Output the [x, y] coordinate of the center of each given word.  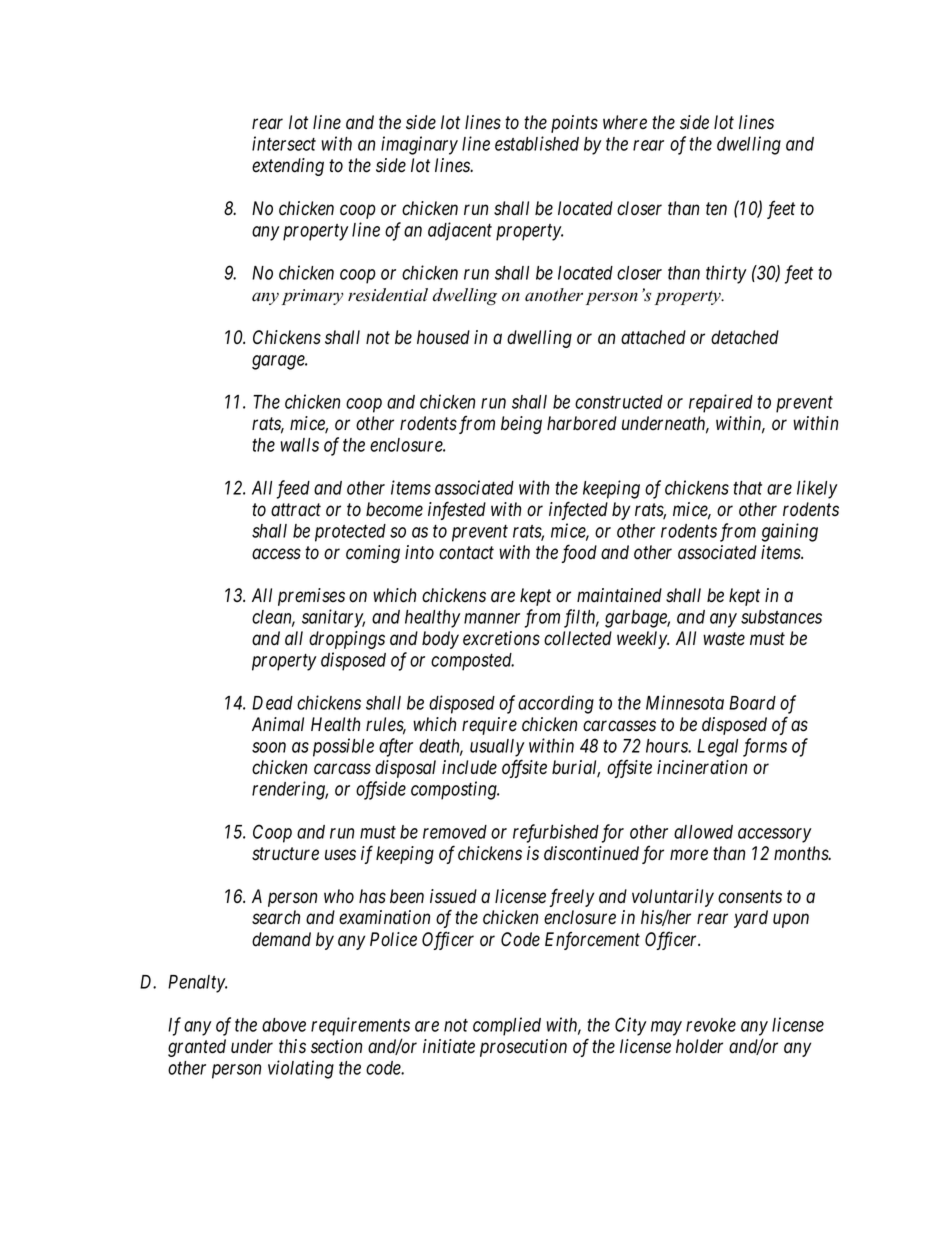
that [747, 488]
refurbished [556, 833]
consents [750, 897]
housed [443, 337]
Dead [272, 703]
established [537, 143]
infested [457, 510]
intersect [284, 143]
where [625, 122]
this [292, 1046]
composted [472, 662]
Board [752, 703]
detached [745, 337]
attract [296, 510]
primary [312, 297]
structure [285, 854]
